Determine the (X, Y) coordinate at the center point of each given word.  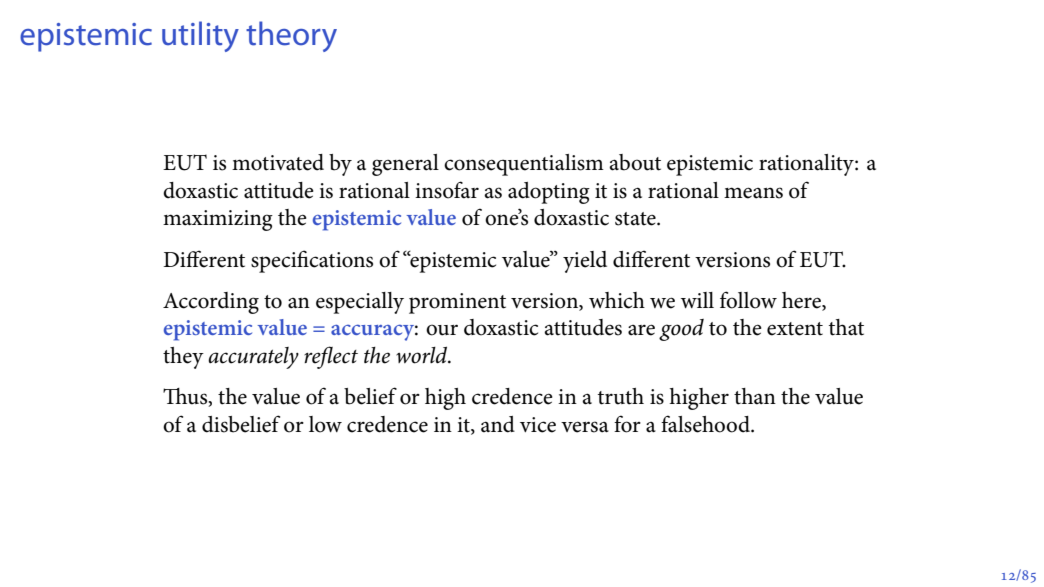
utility (200, 36)
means (753, 193)
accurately (253, 358)
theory (291, 36)
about (635, 162)
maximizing (218, 220)
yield (585, 262)
